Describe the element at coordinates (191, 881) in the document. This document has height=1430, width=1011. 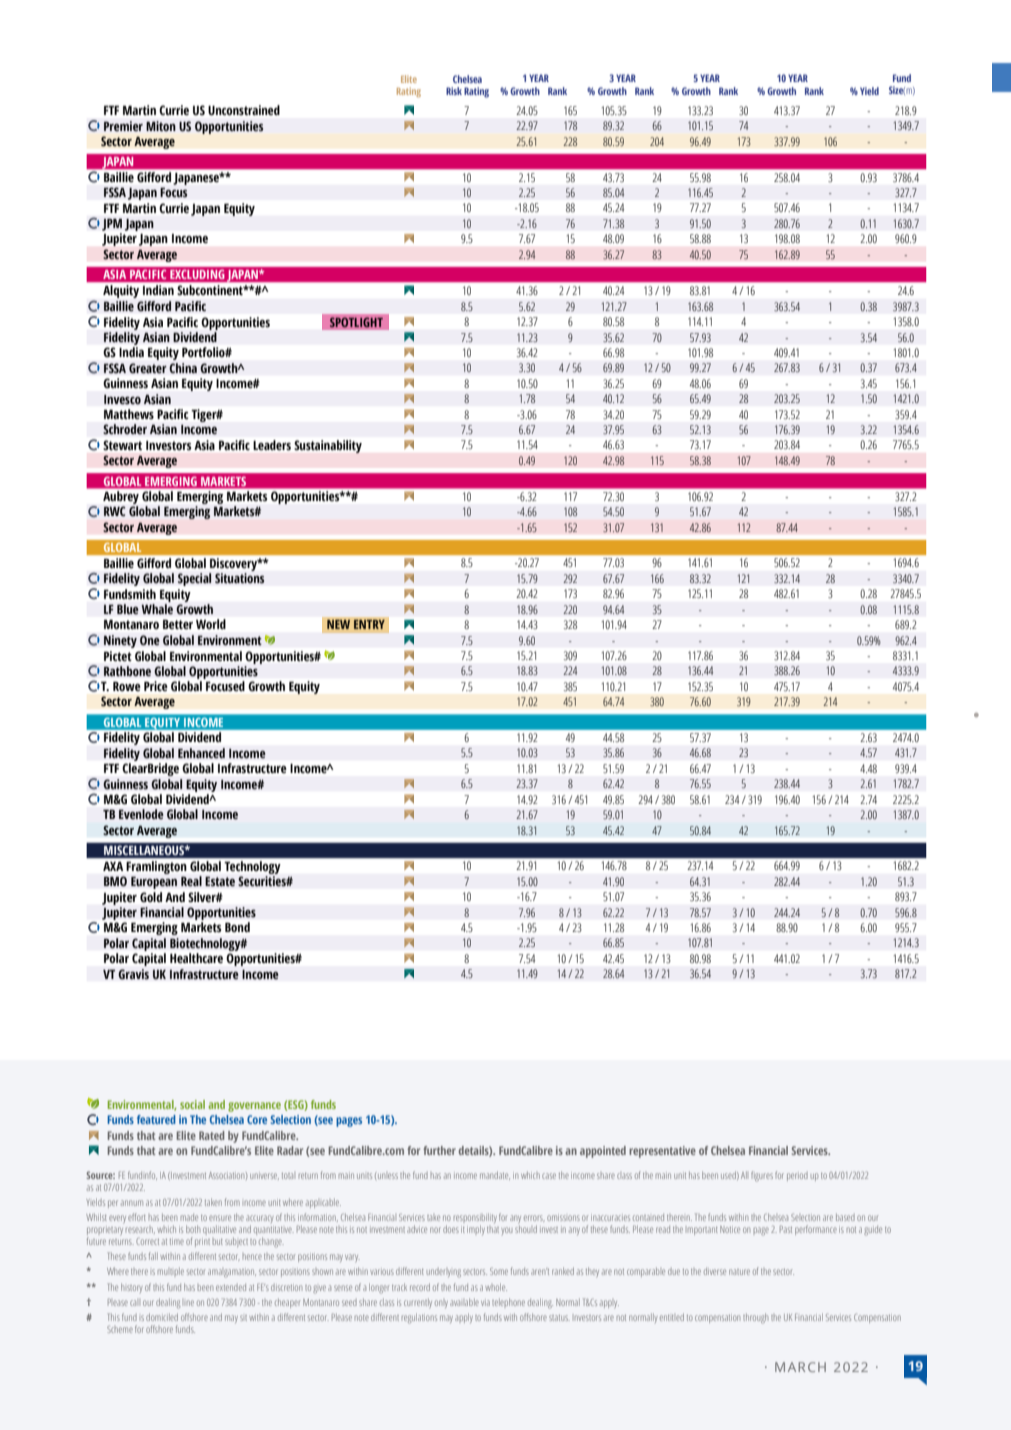
I see `Real` at that location.
